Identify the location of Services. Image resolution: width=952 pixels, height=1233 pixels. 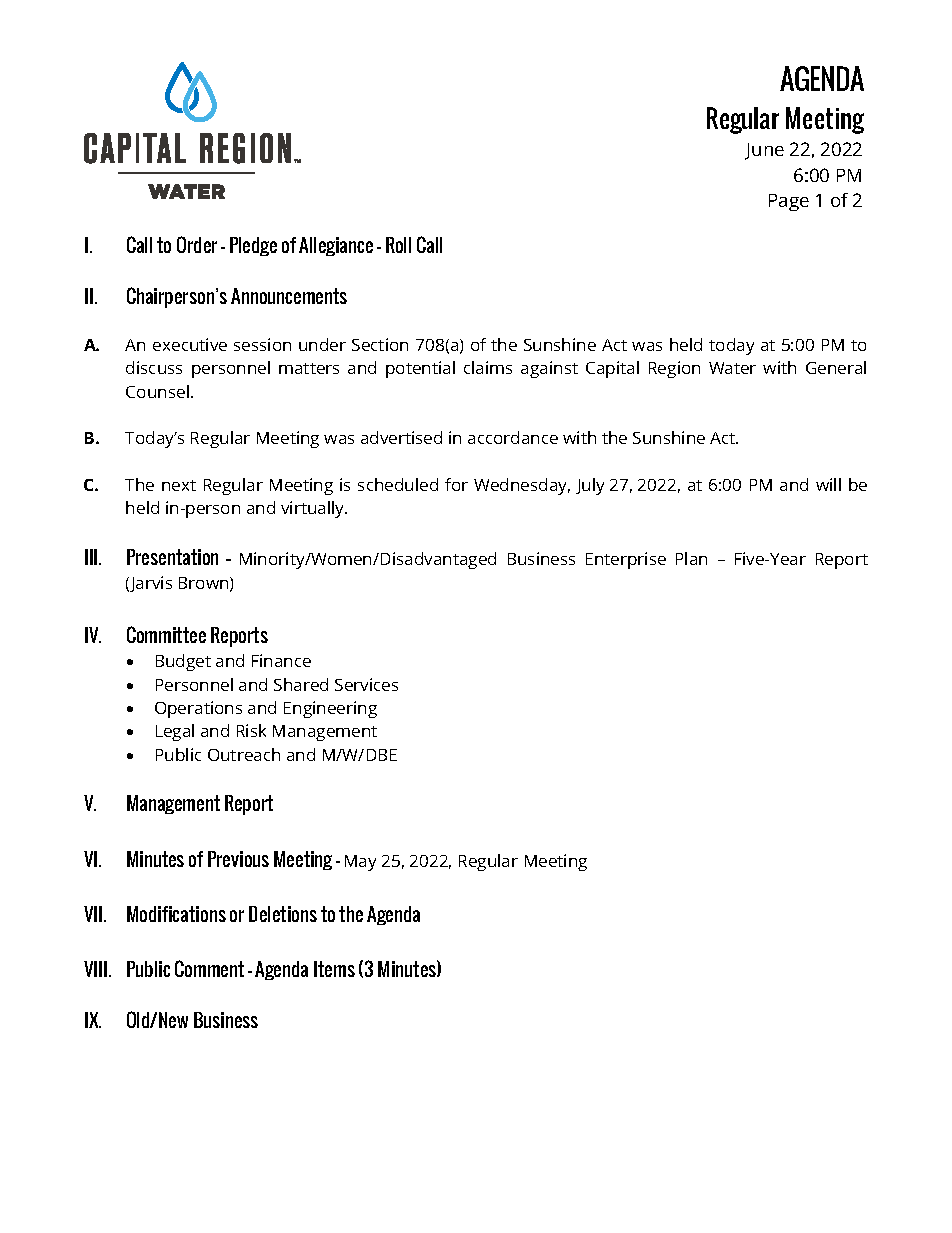
(366, 684).
